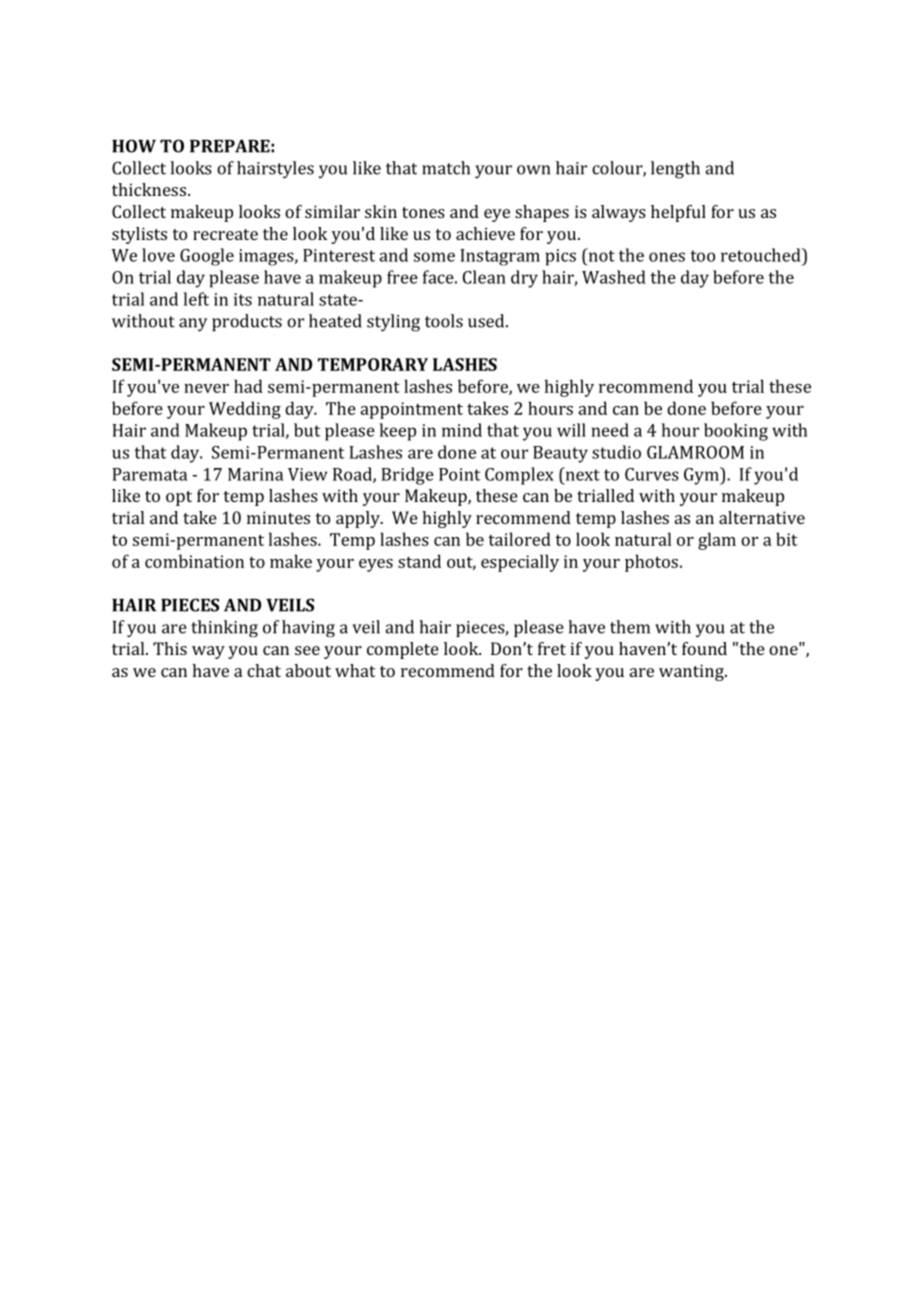 This screenshot has height=1308, width=924. What do you see at coordinates (446, 168) in the screenshot?
I see `match` at bounding box center [446, 168].
